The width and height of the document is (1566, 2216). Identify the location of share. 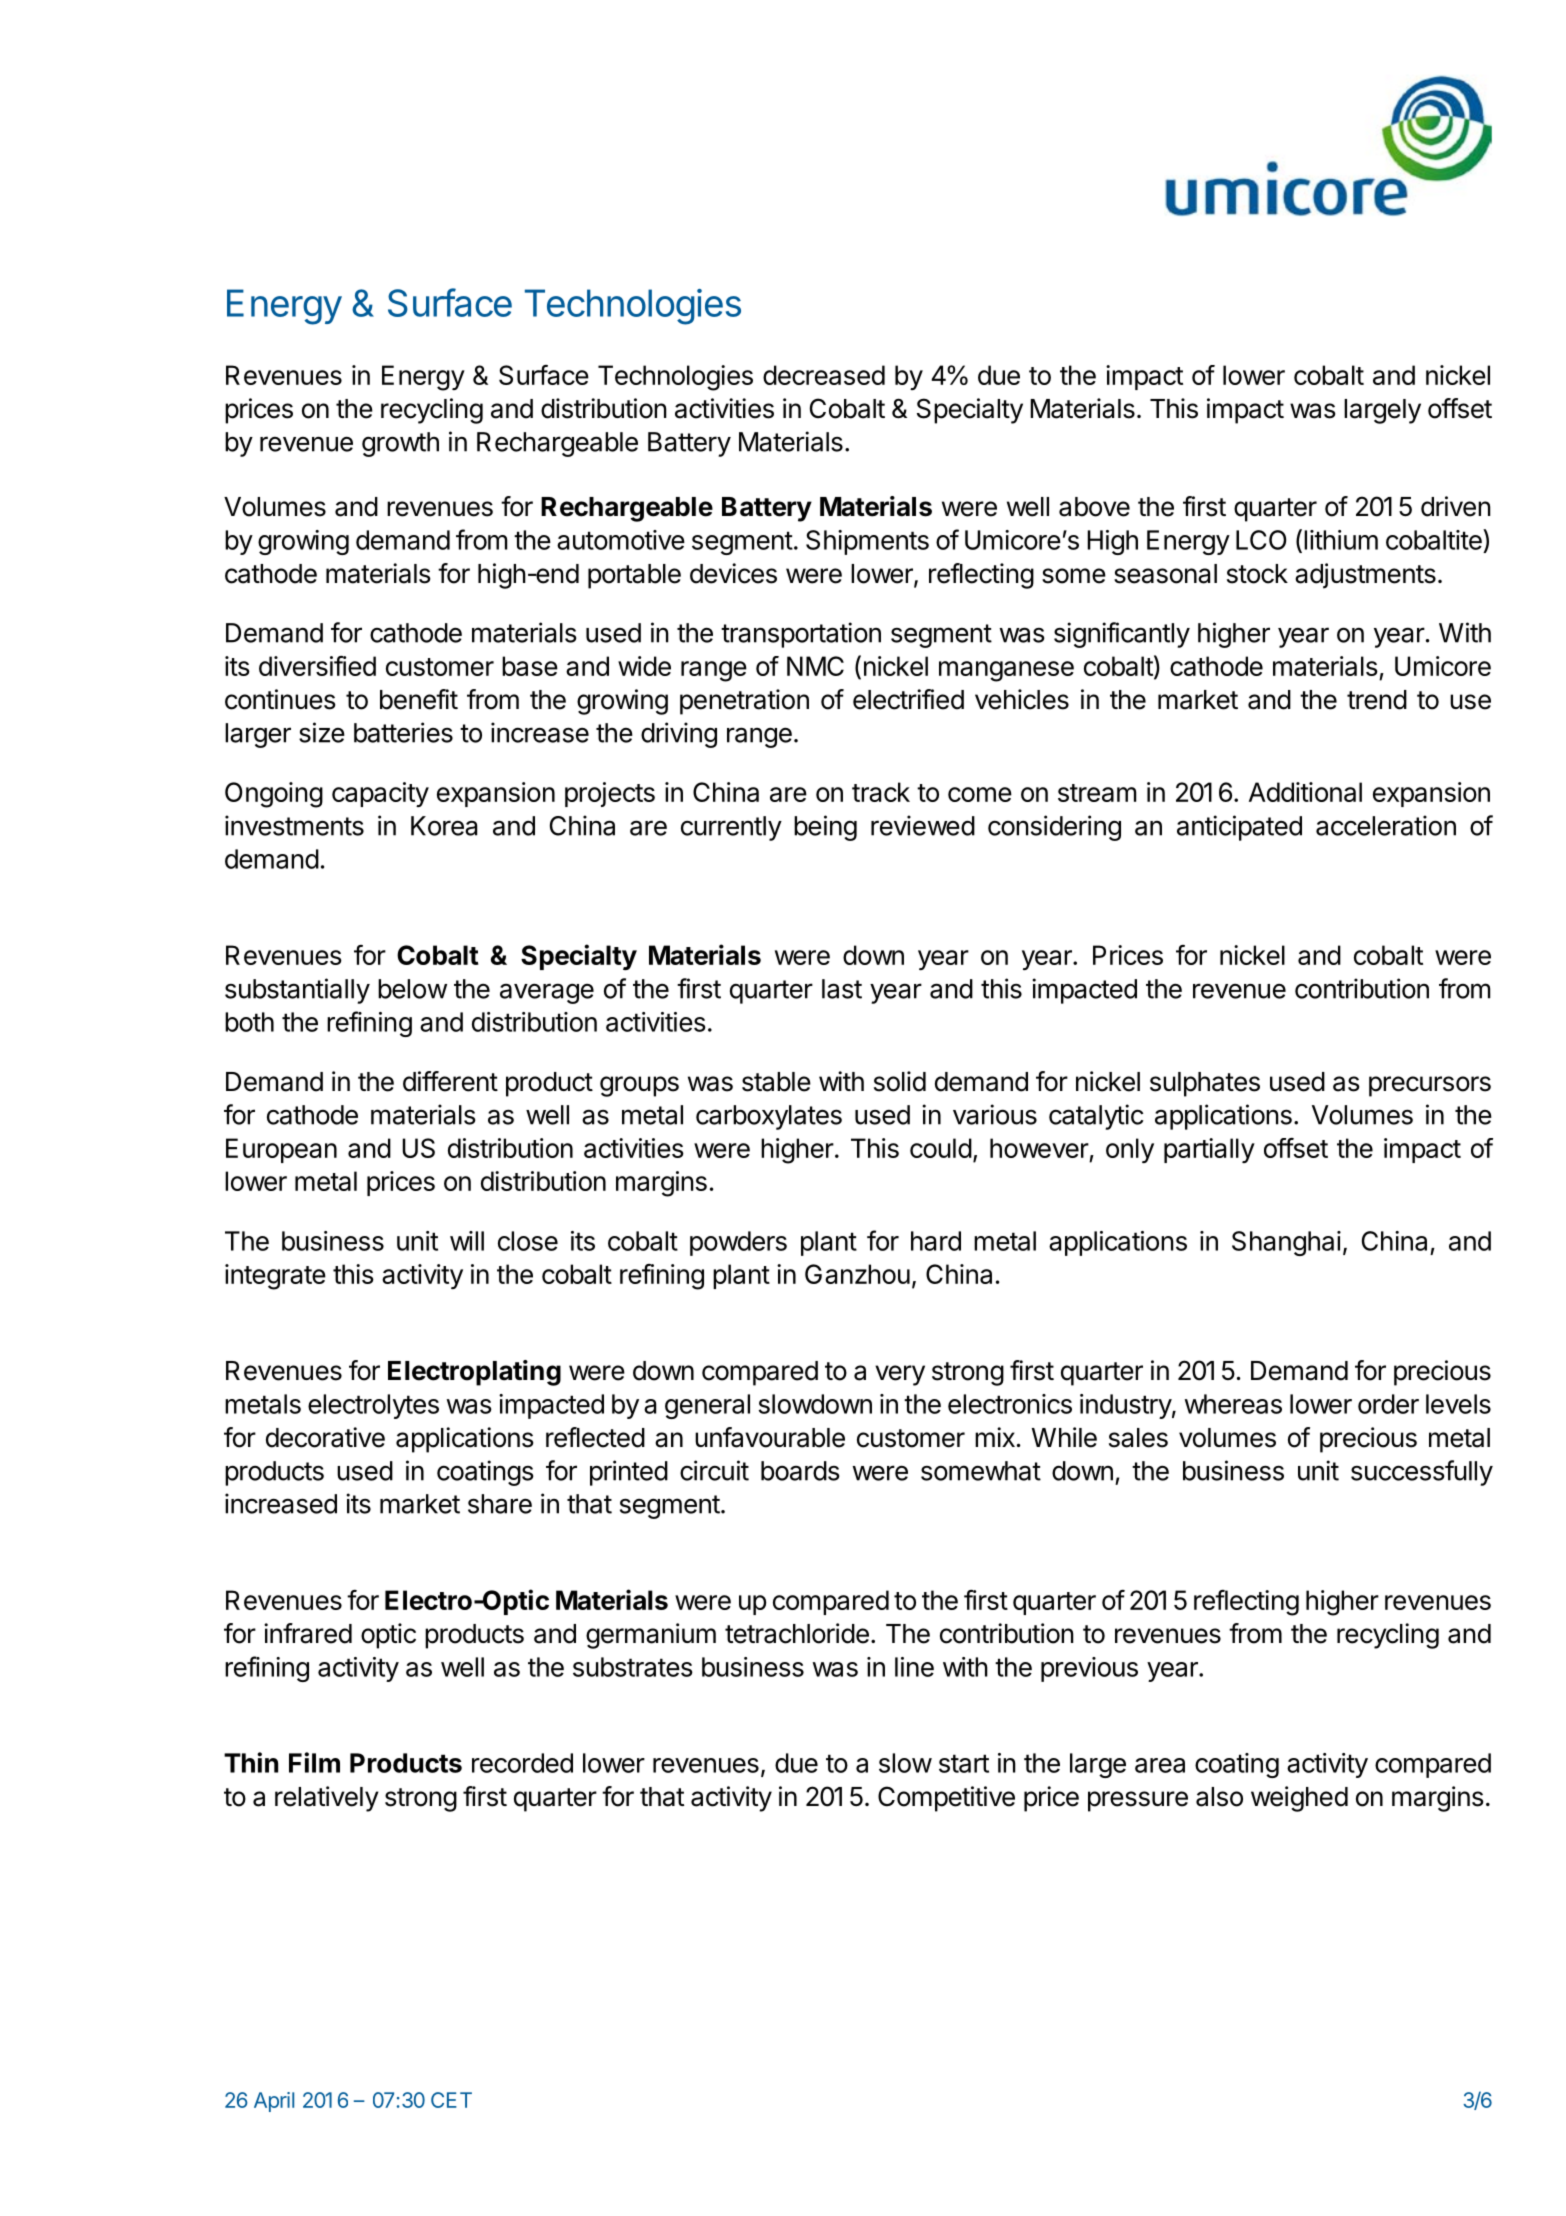
(500, 1504).
